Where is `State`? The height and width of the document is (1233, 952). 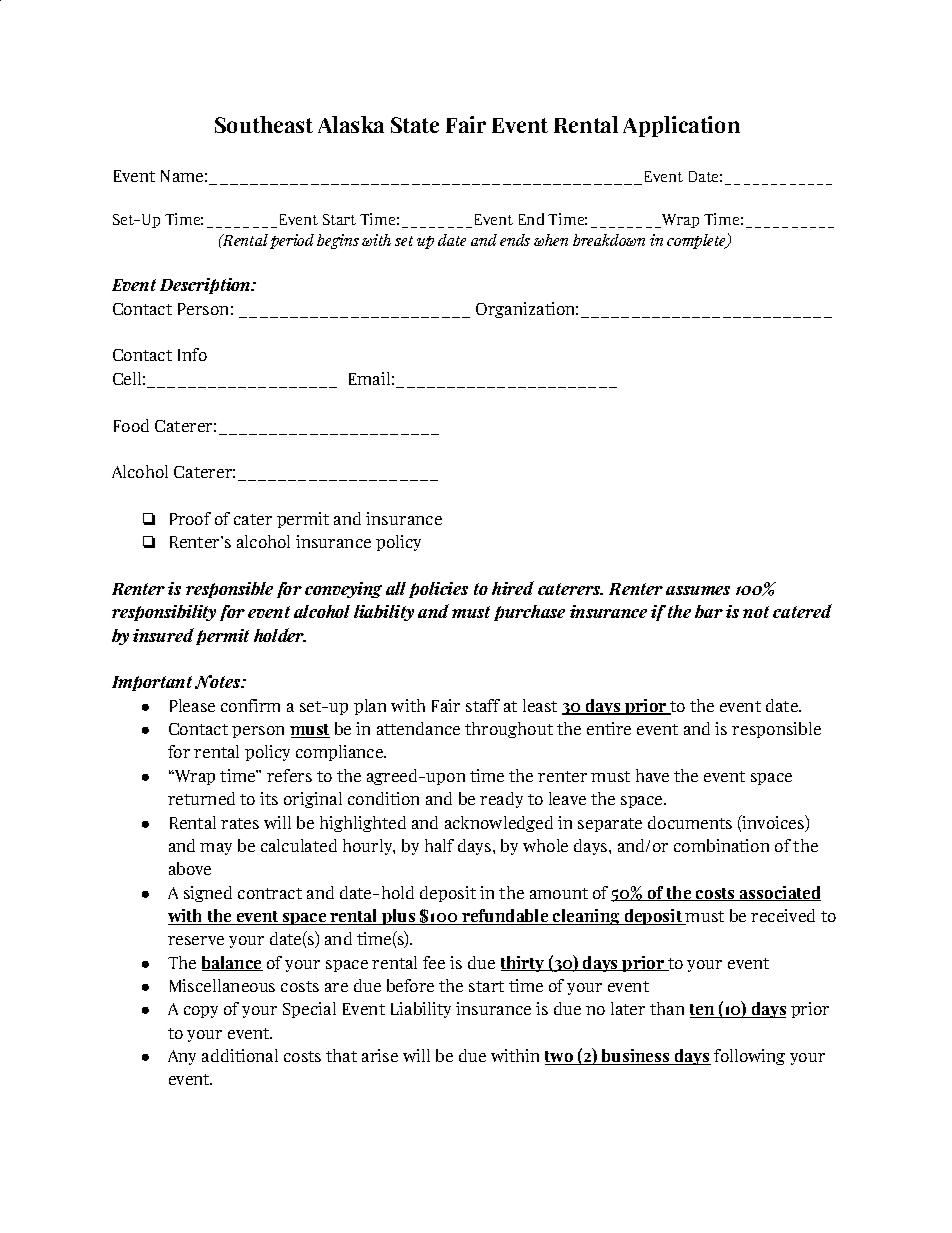
State is located at coordinates (415, 125).
